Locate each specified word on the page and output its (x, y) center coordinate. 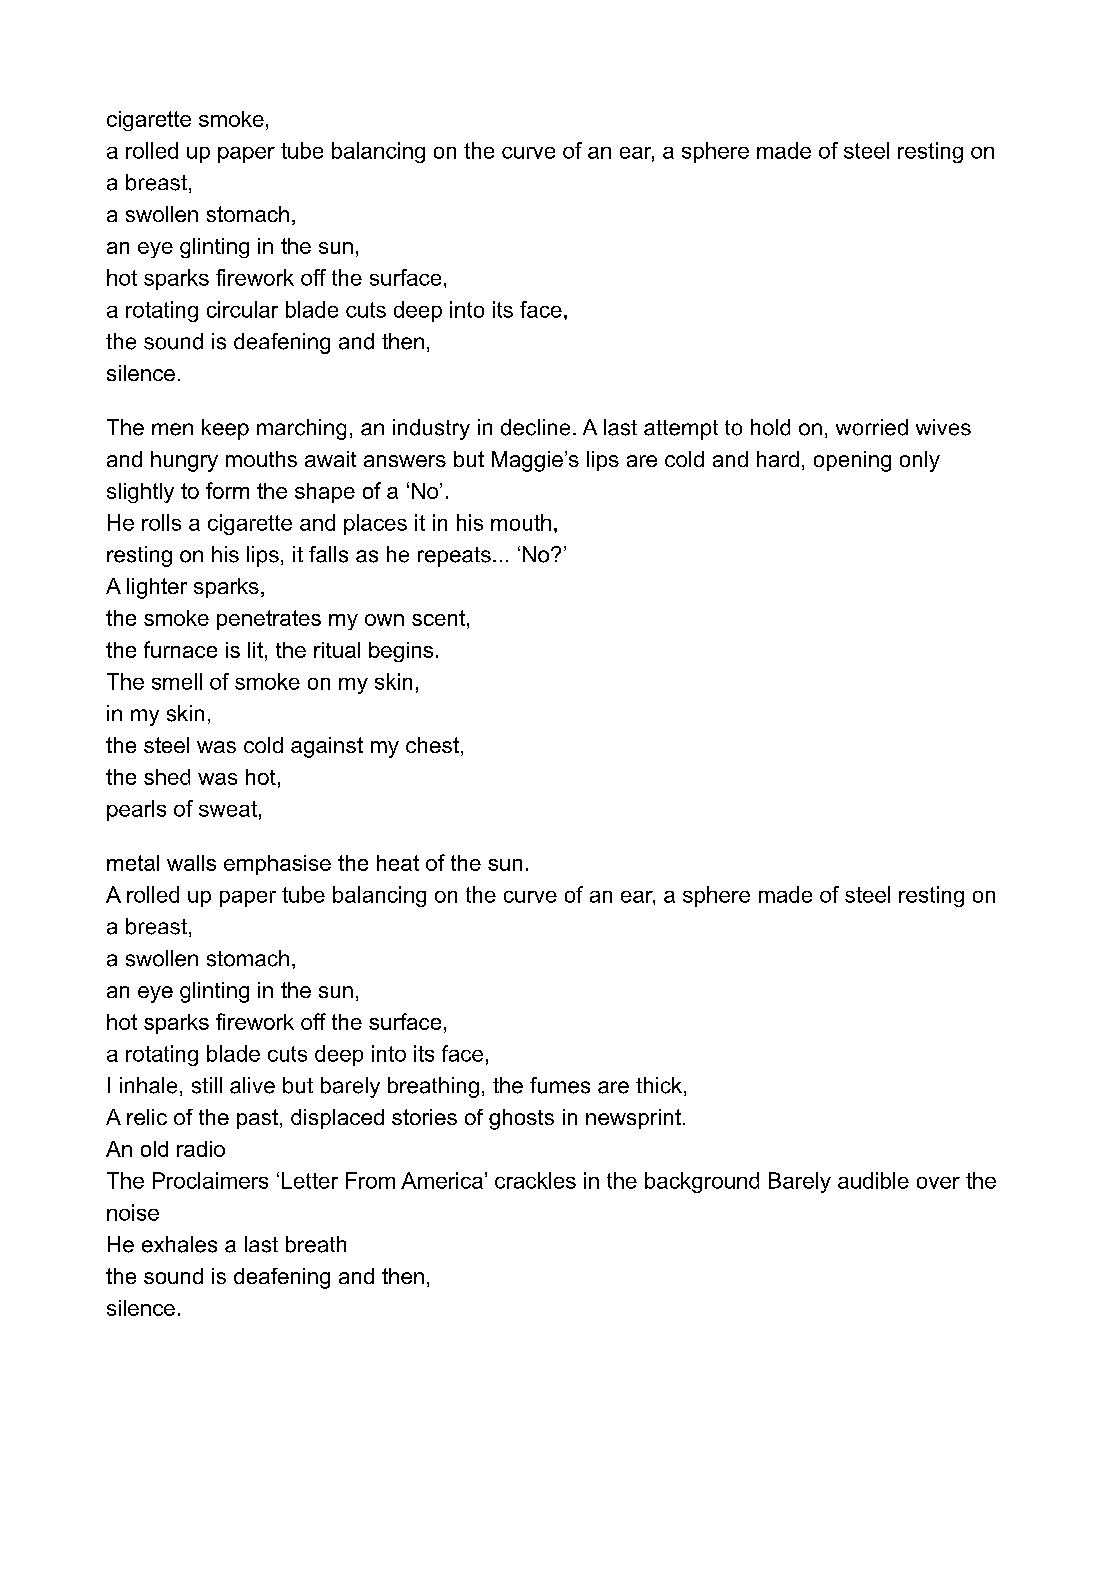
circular (242, 309)
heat (398, 863)
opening (852, 461)
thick (660, 1086)
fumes (560, 1085)
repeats (454, 557)
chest (432, 745)
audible (873, 1180)
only (920, 461)
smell (177, 681)
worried (872, 427)
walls (191, 863)
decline (535, 427)
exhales (179, 1244)
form (227, 490)
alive (252, 1085)
